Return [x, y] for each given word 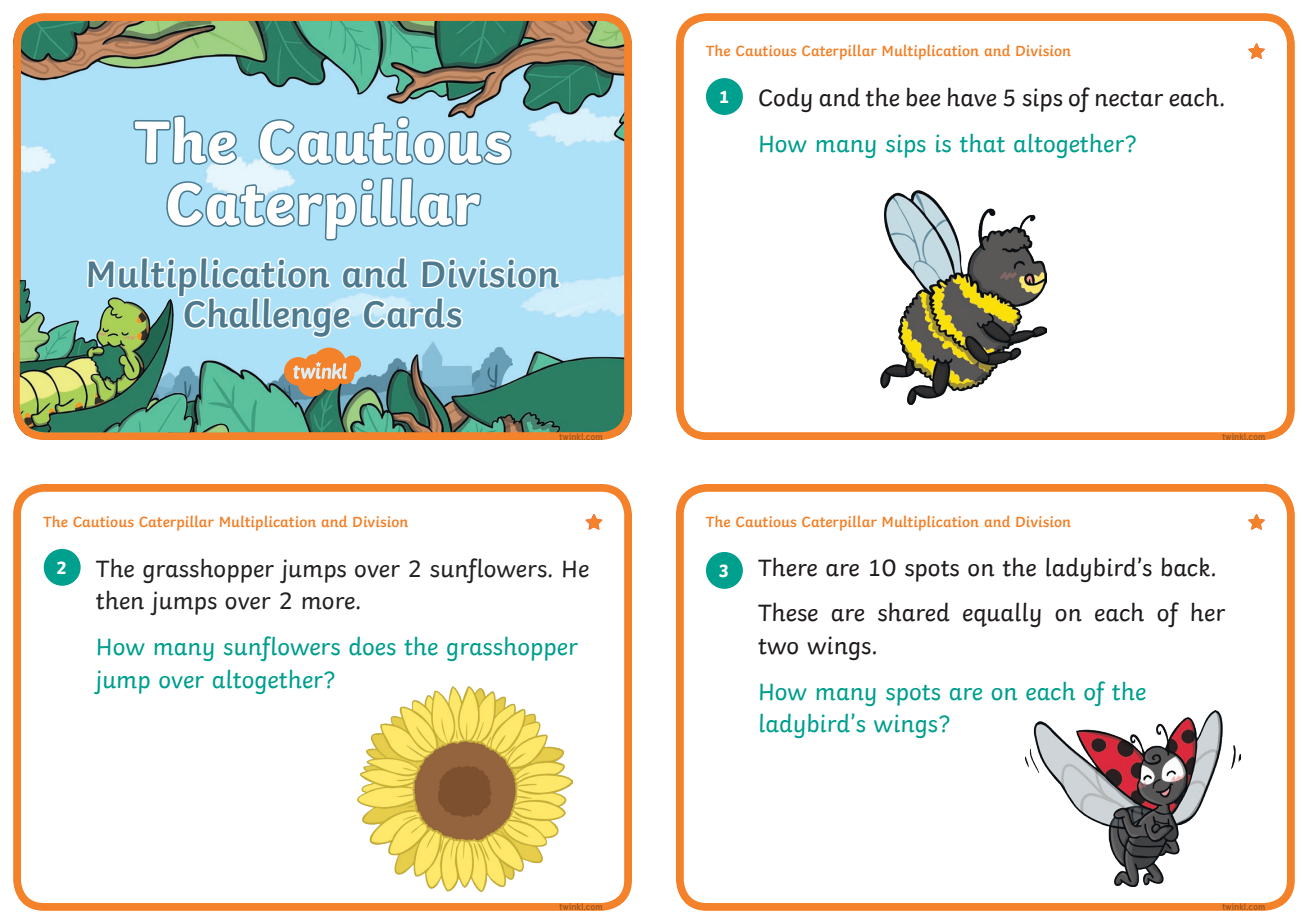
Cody [785, 99]
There [787, 567]
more [329, 603]
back [1185, 567]
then [120, 600]
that [982, 143]
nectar [1129, 99]
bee [923, 97]
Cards [412, 313]
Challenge [267, 318]
